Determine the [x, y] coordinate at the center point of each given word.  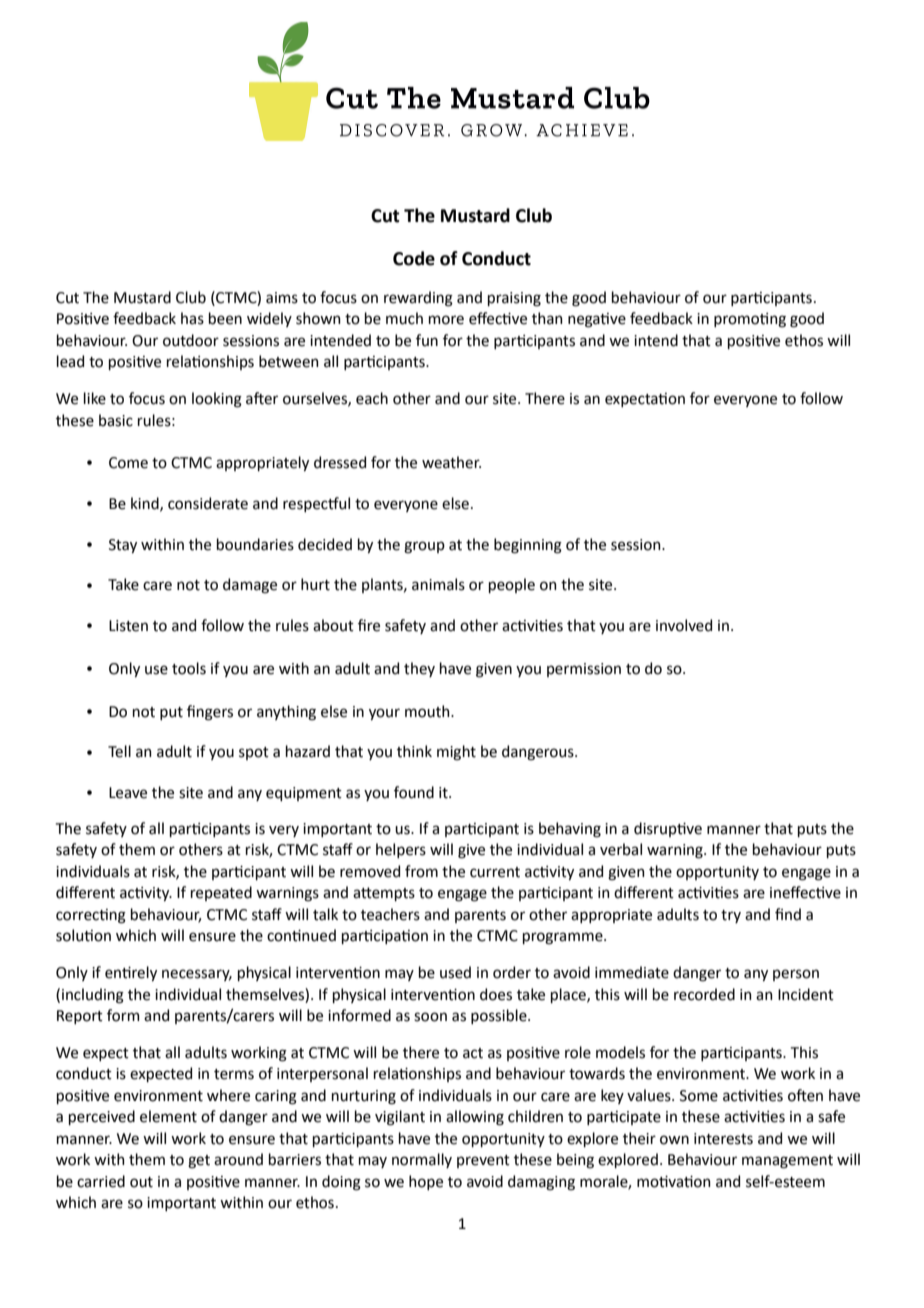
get [199, 1162]
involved [684, 625]
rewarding [418, 299]
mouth [428, 711]
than [547, 318]
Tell [119, 751]
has [192, 318]
